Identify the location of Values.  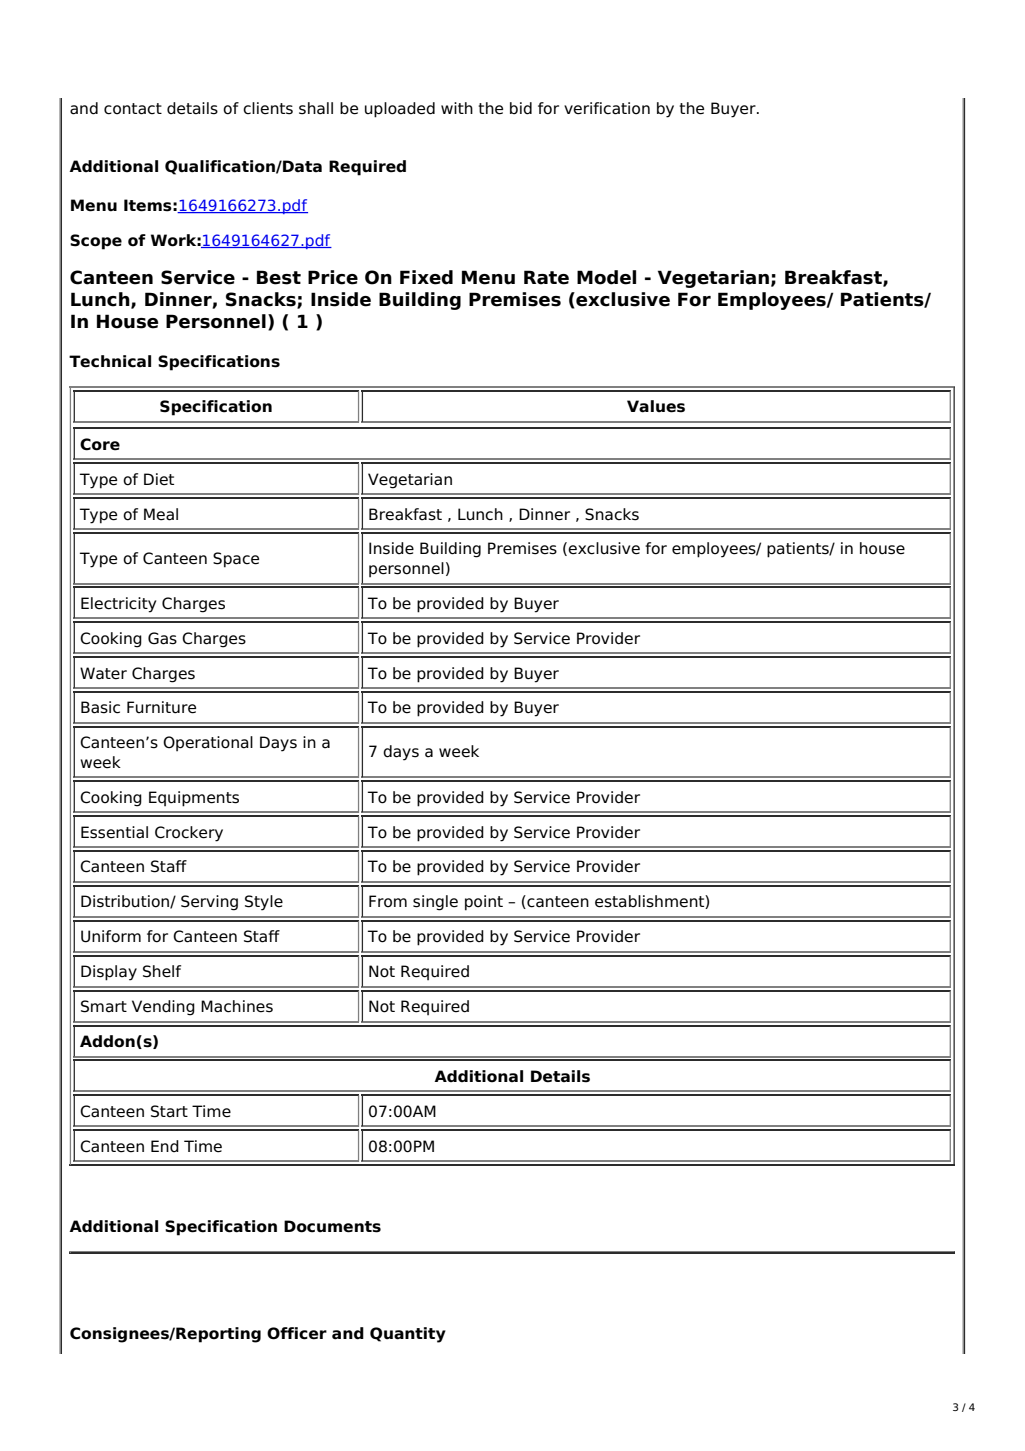
(656, 406).
